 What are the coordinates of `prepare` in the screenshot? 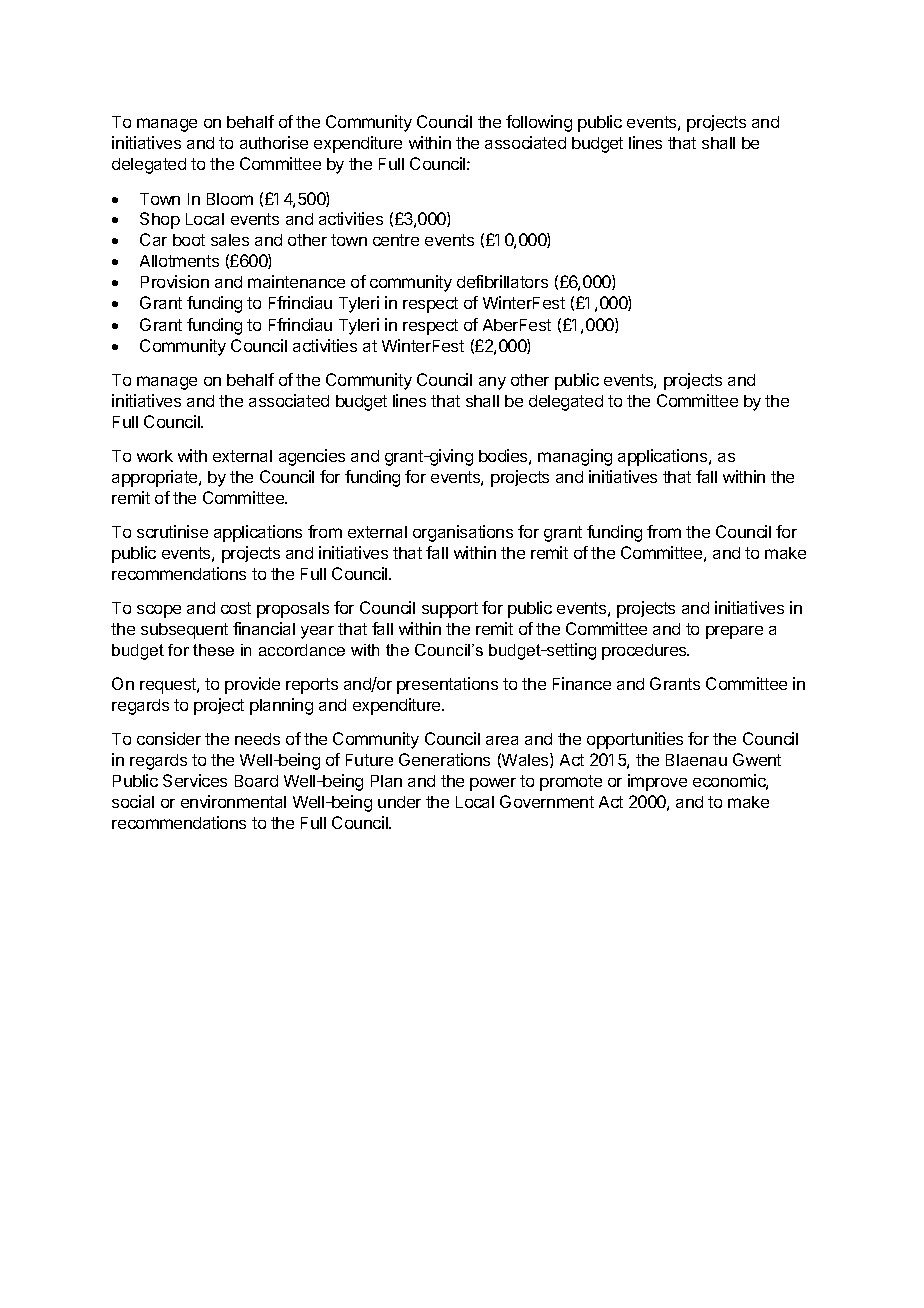 It's located at (734, 632).
